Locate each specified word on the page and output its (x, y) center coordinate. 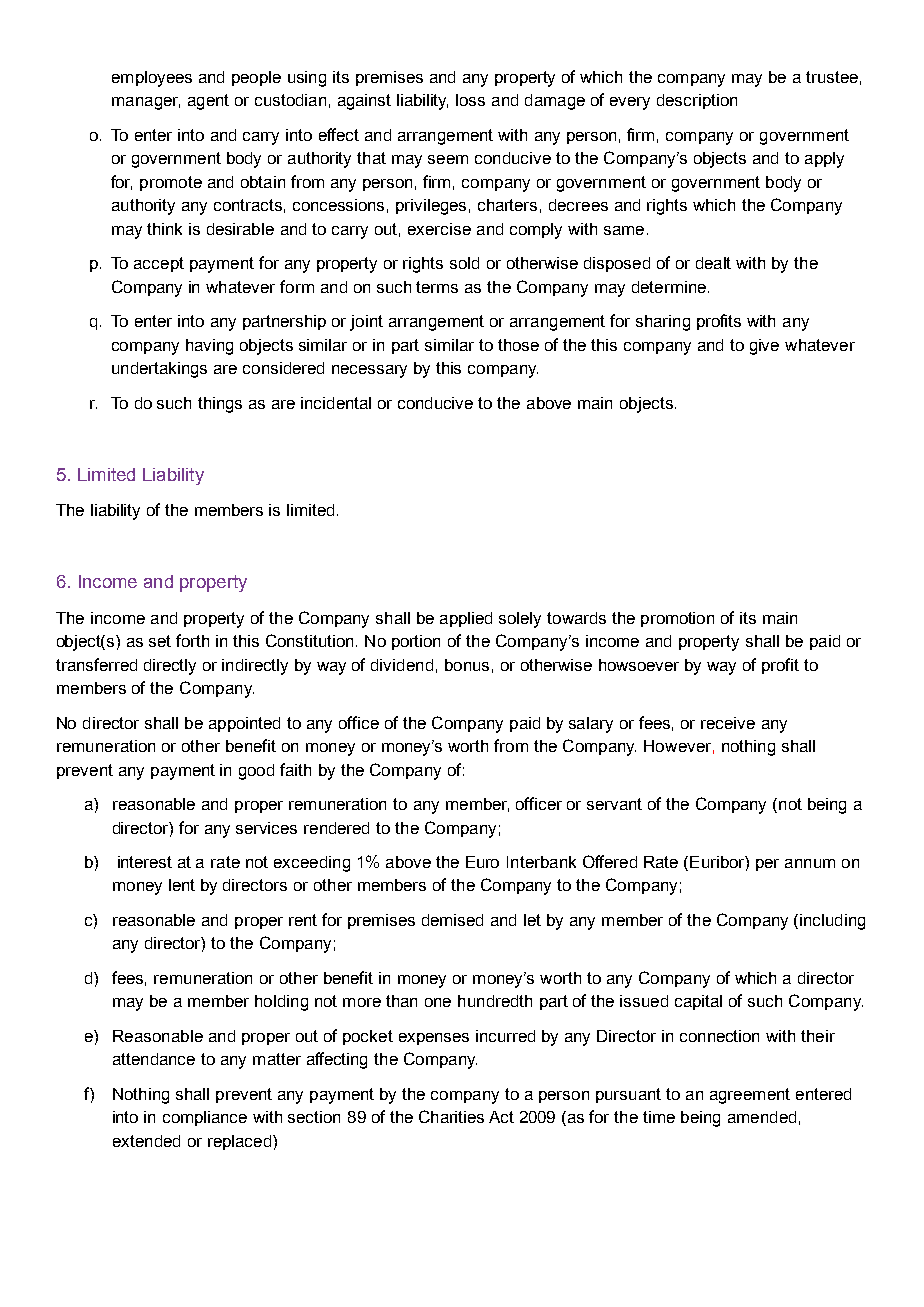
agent (208, 102)
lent (182, 885)
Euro (482, 862)
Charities (451, 1116)
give (764, 347)
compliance (205, 1118)
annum (810, 863)
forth (192, 640)
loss (470, 100)
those (518, 345)
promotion (677, 619)
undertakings (159, 370)
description (697, 101)
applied (466, 619)
